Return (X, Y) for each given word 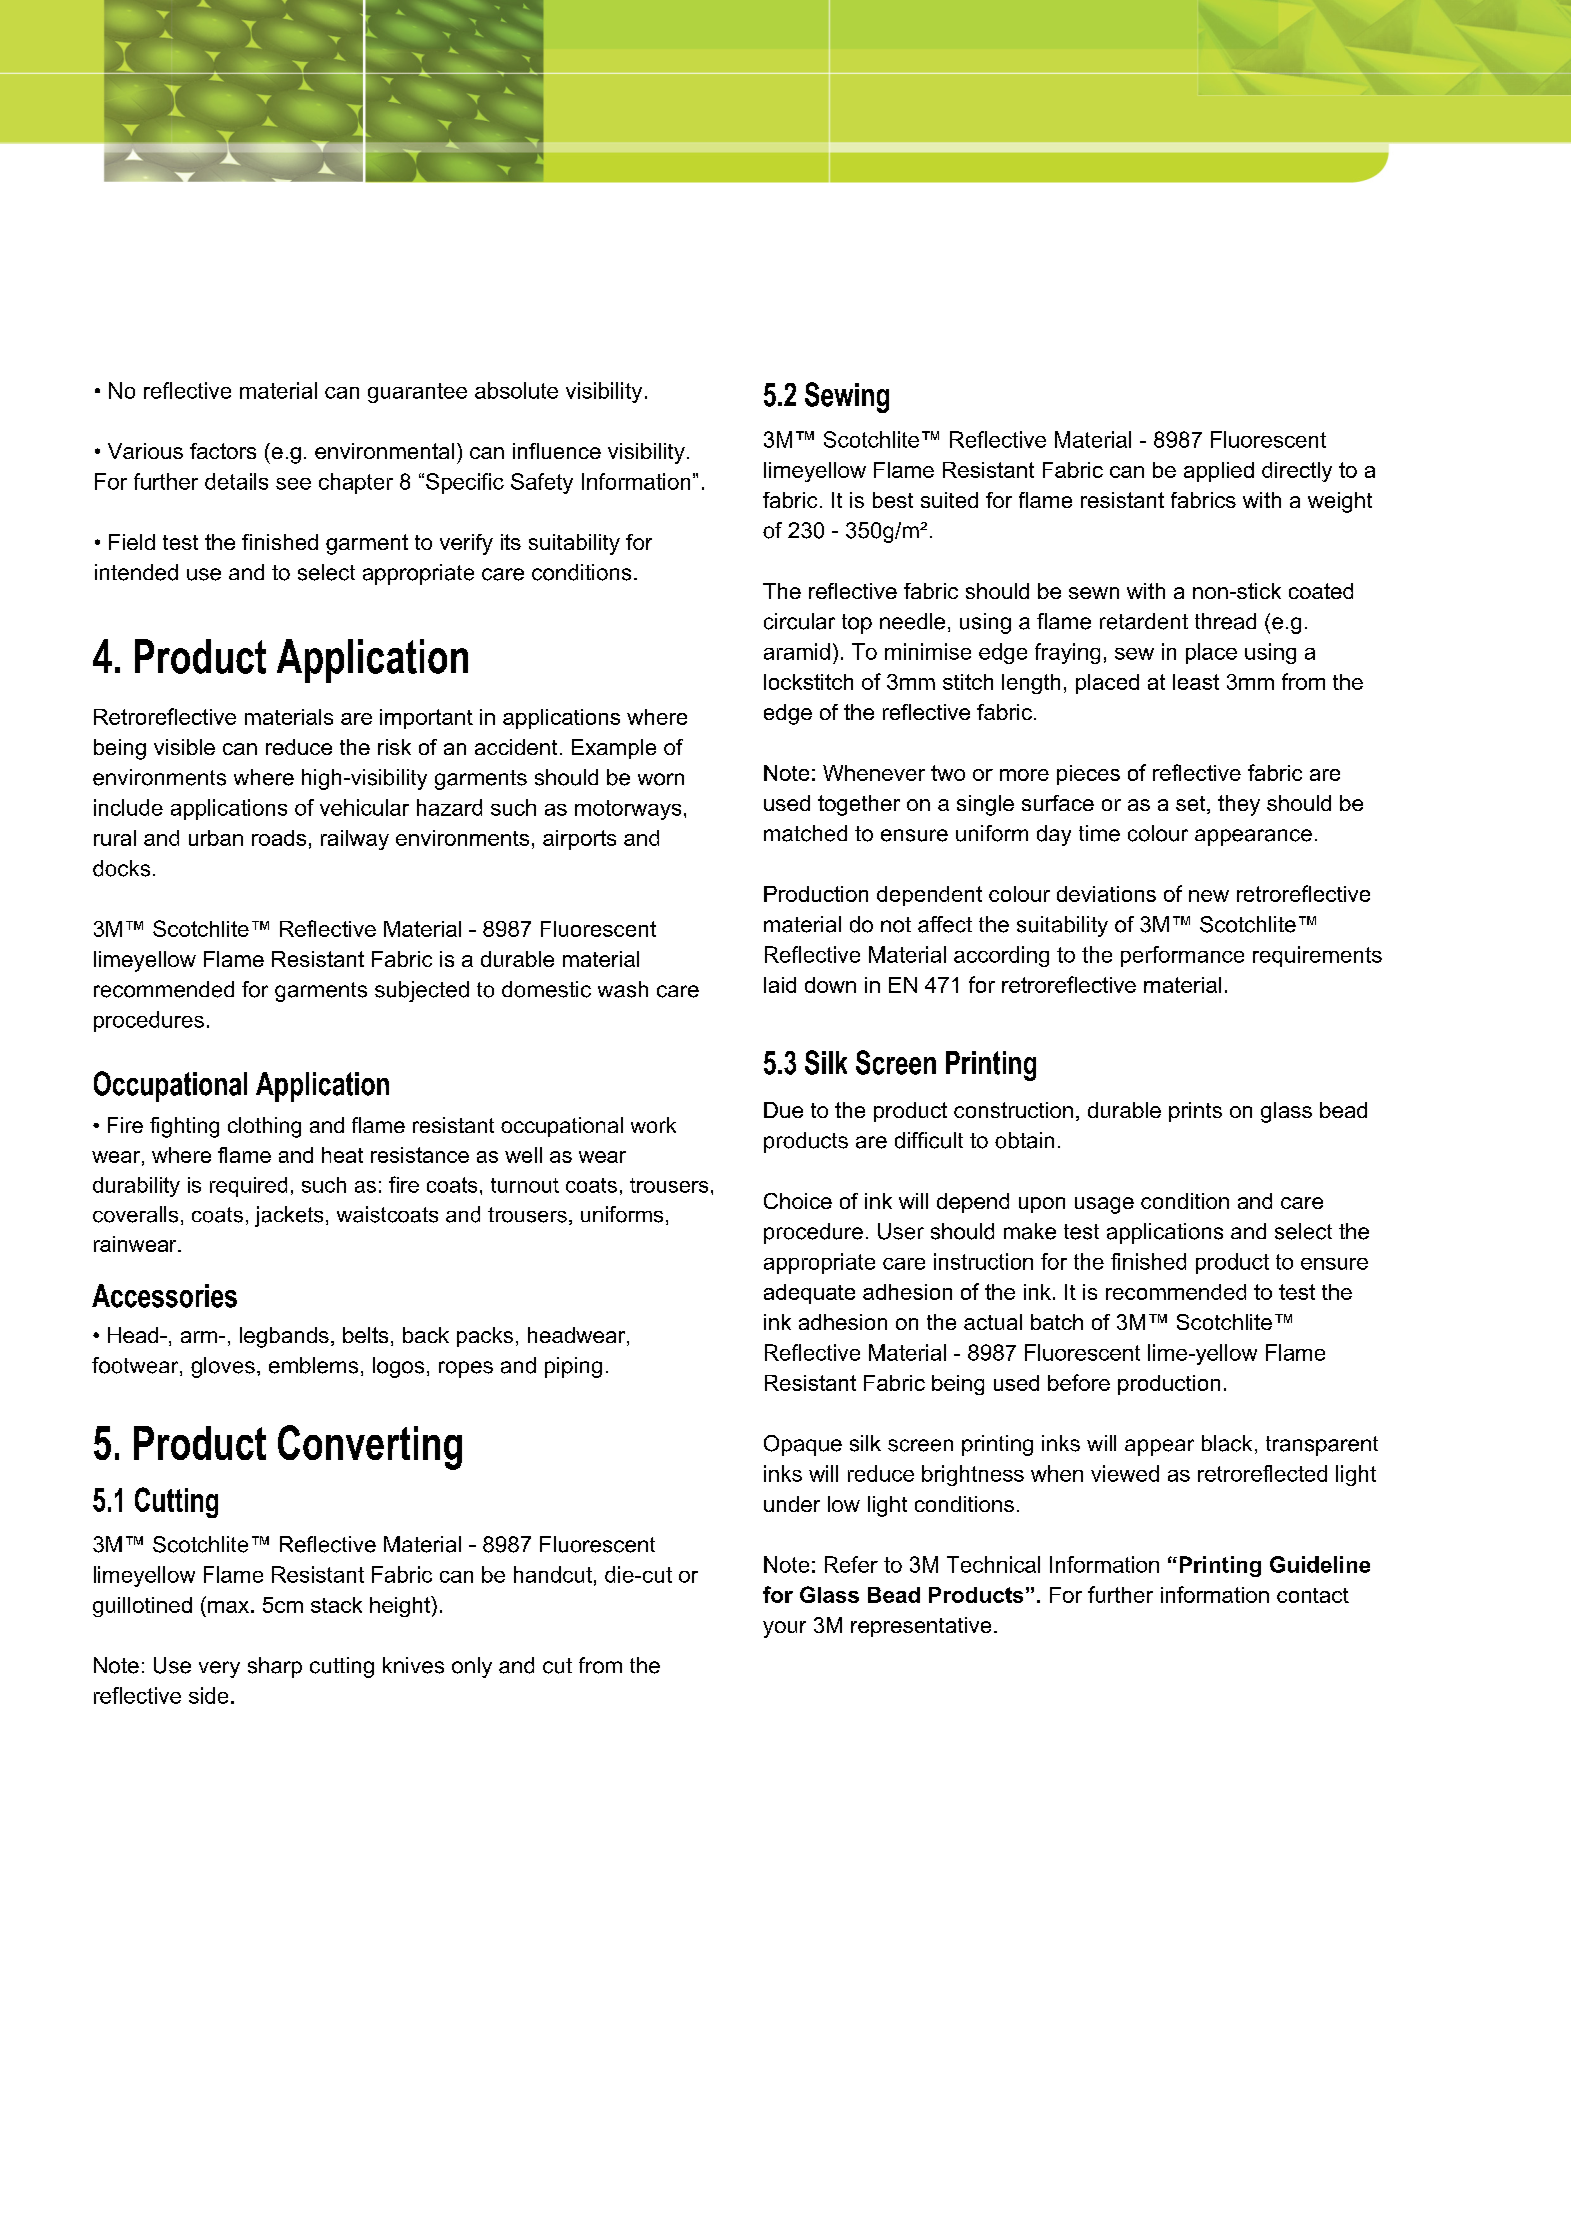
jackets (289, 1216)
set (1192, 805)
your (784, 1629)
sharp (275, 1667)
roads (279, 838)
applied (1219, 472)
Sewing (847, 397)
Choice (798, 1201)
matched (805, 833)
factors (223, 451)
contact (1313, 1595)
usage (1104, 1205)
